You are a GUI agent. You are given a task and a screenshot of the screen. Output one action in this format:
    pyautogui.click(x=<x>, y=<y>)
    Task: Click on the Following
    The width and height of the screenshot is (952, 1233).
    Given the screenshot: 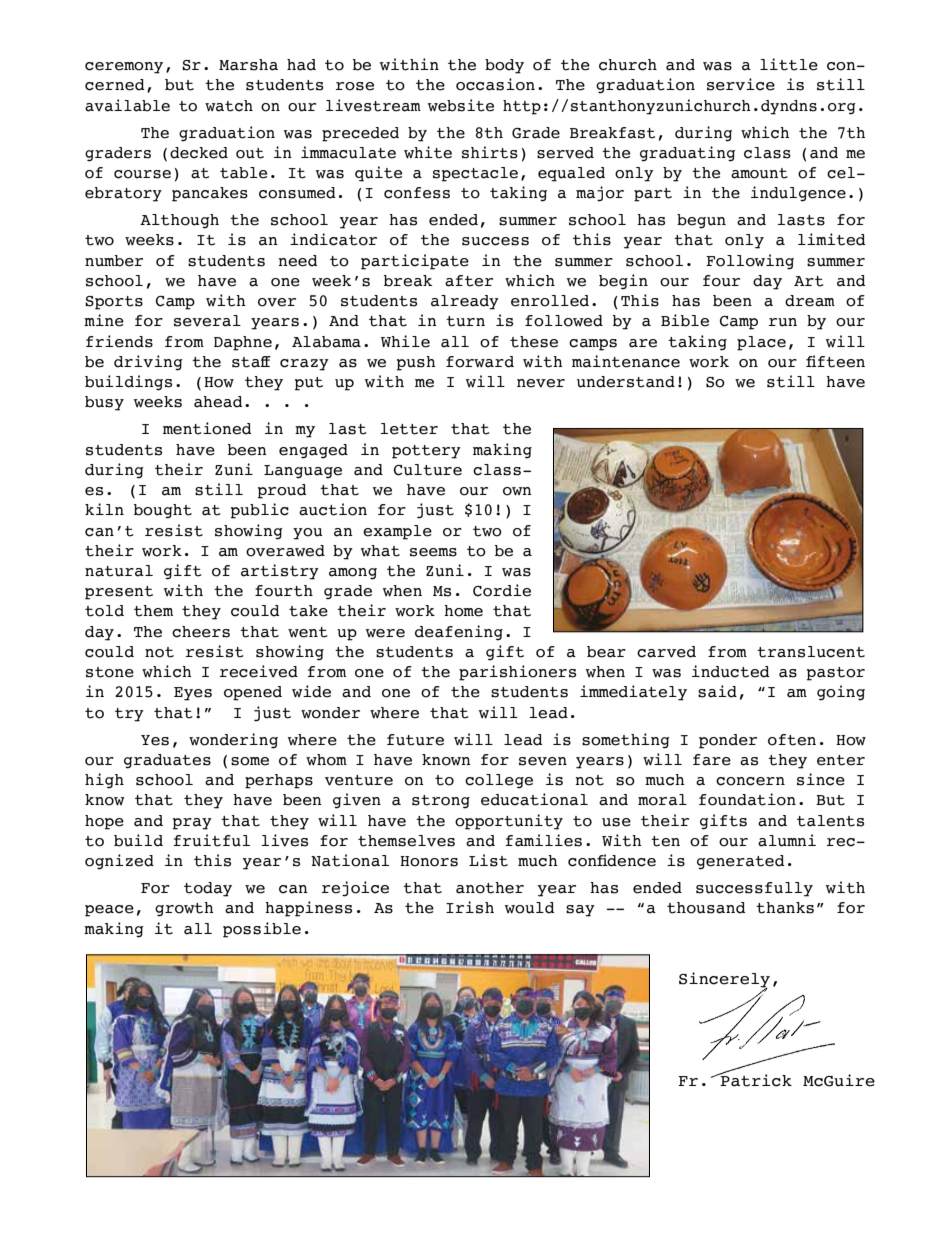 What is the action you would take?
    pyautogui.click(x=750, y=262)
